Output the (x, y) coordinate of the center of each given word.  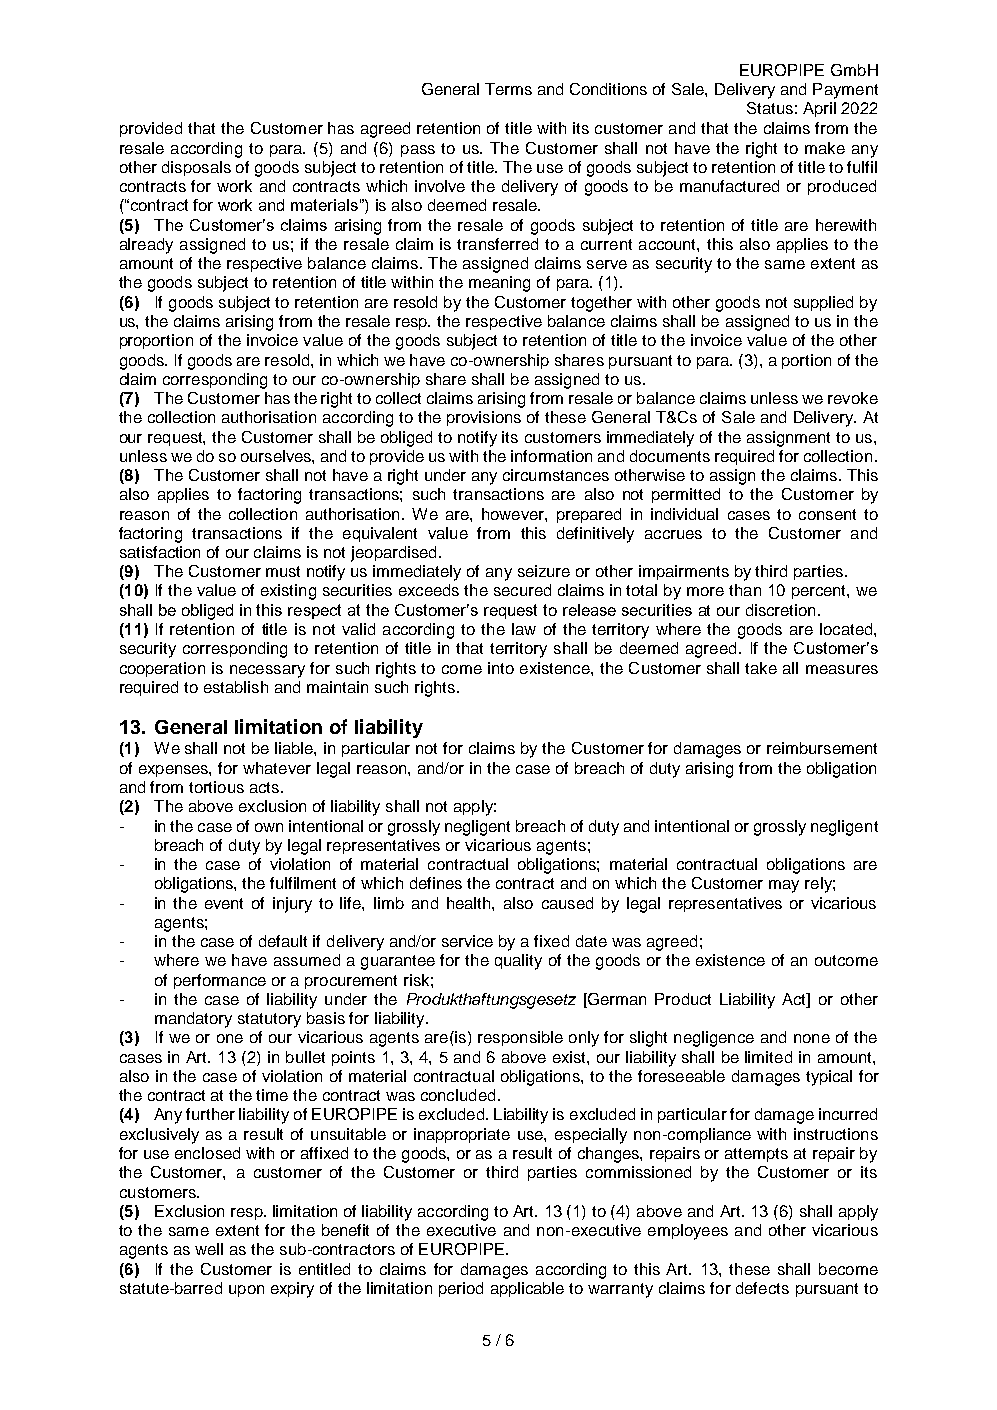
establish (236, 687)
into (501, 668)
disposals (196, 168)
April (819, 109)
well (209, 1249)
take (761, 668)
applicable (527, 1289)
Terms (508, 89)
